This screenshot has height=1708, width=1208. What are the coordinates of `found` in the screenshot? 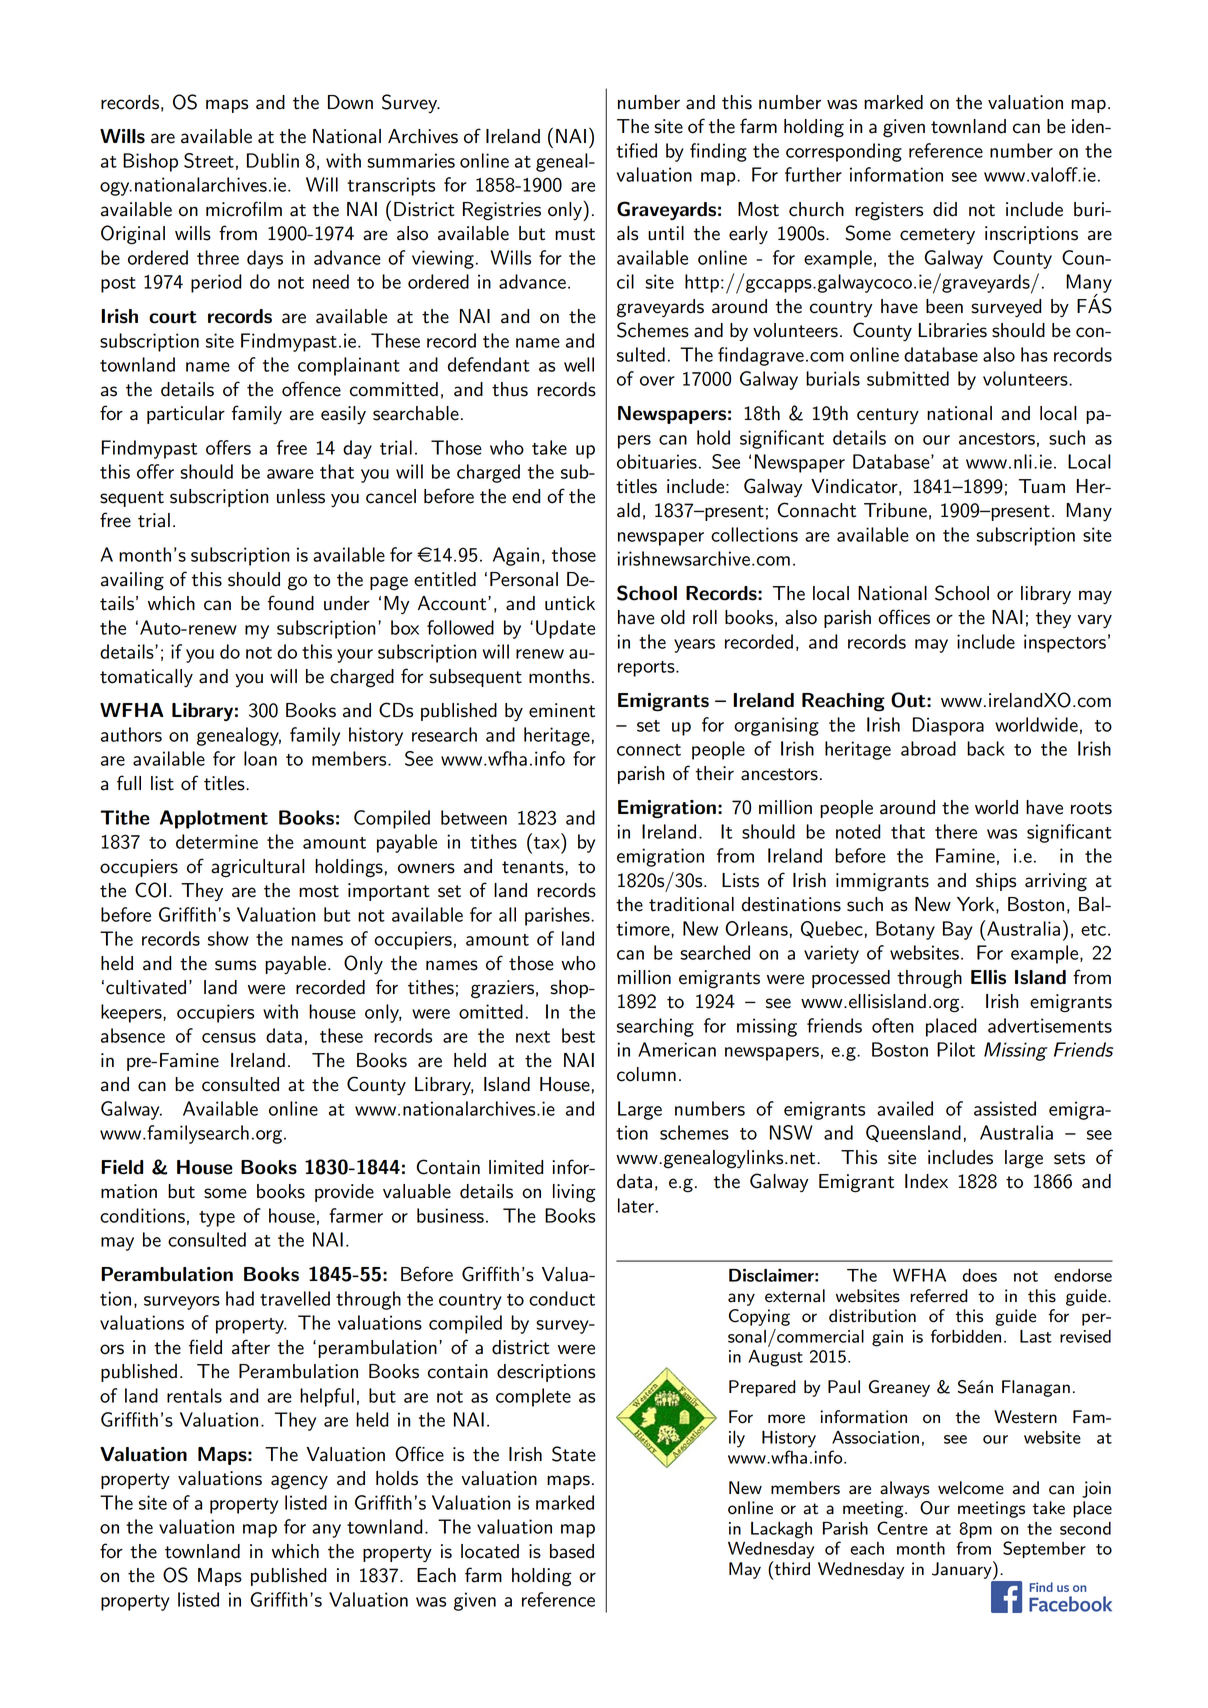 It's located at (291, 603).
